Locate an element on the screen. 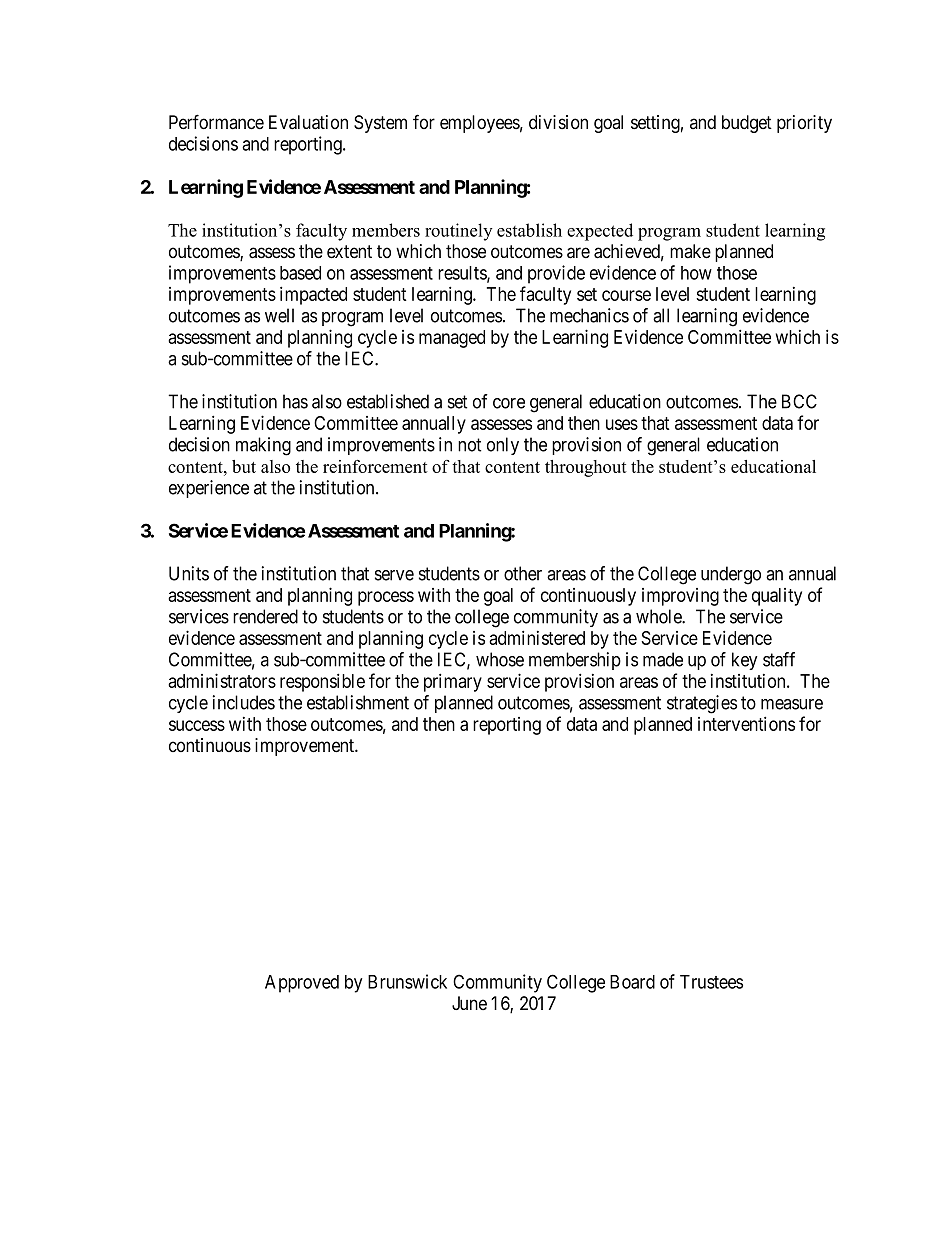 This screenshot has height=1233, width=952. budget is located at coordinates (747, 124).
